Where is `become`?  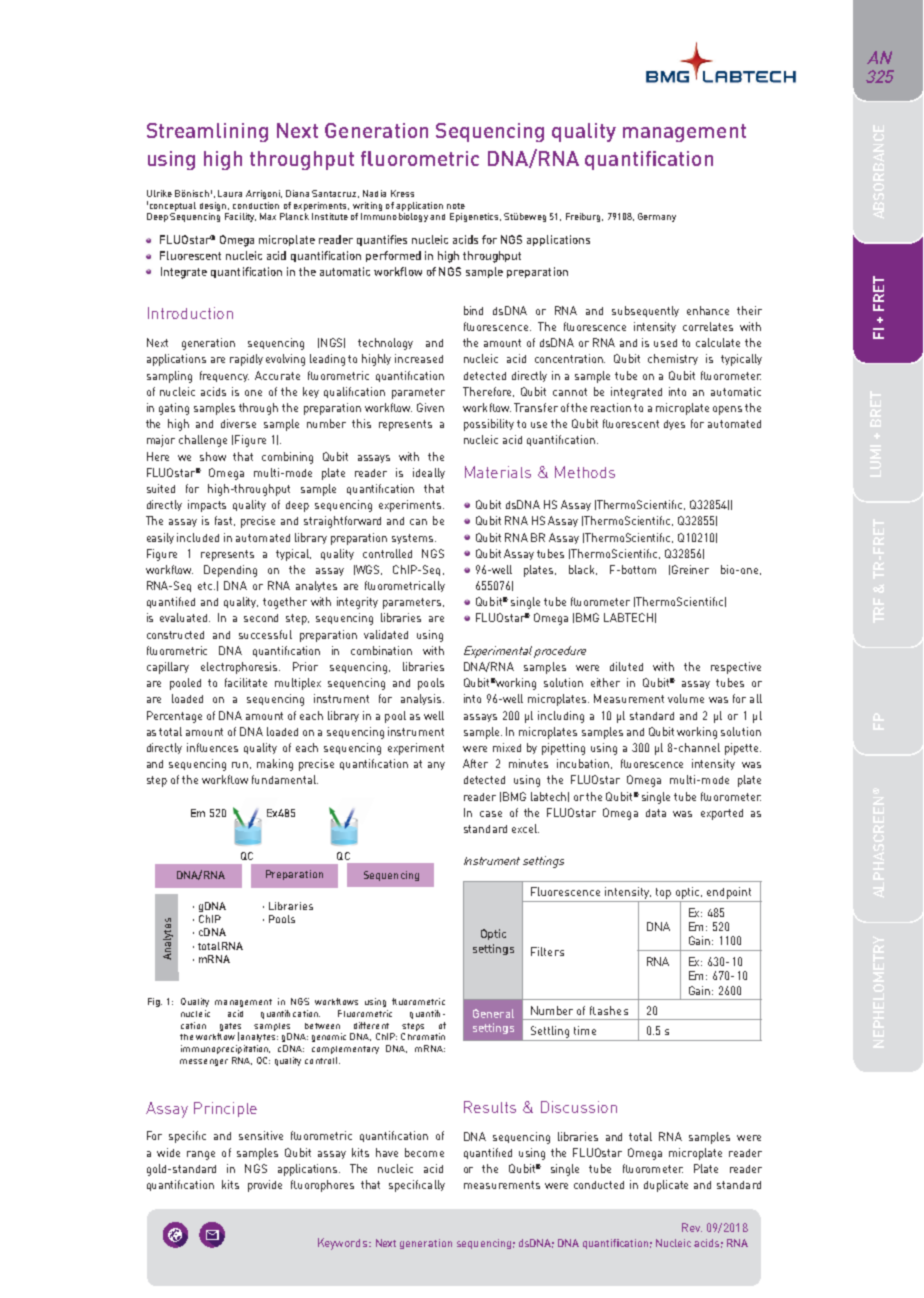 become is located at coordinates (424, 1152).
